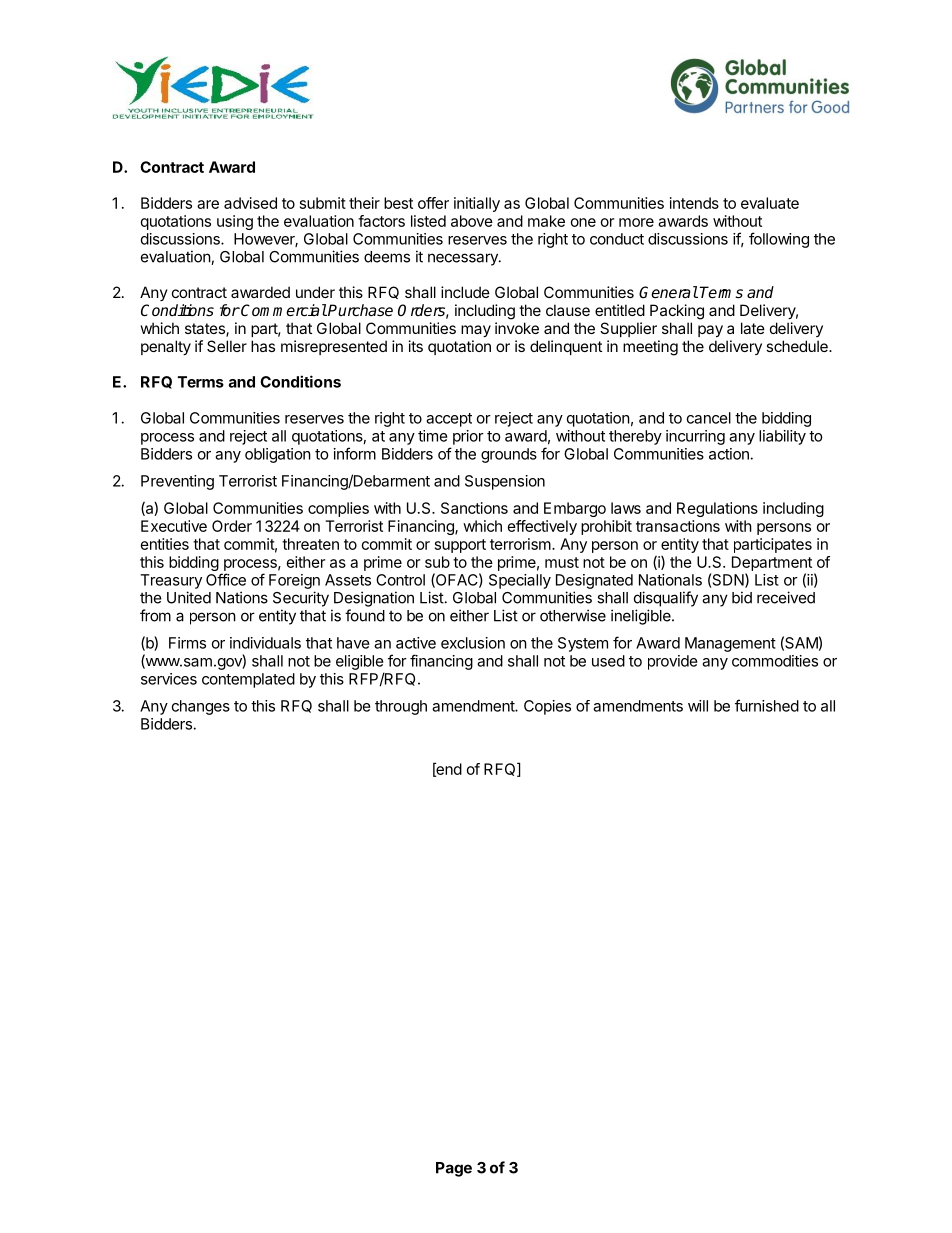 The width and height of the image is (952, 1233). I want to click on obligation, so click(278, 455).
